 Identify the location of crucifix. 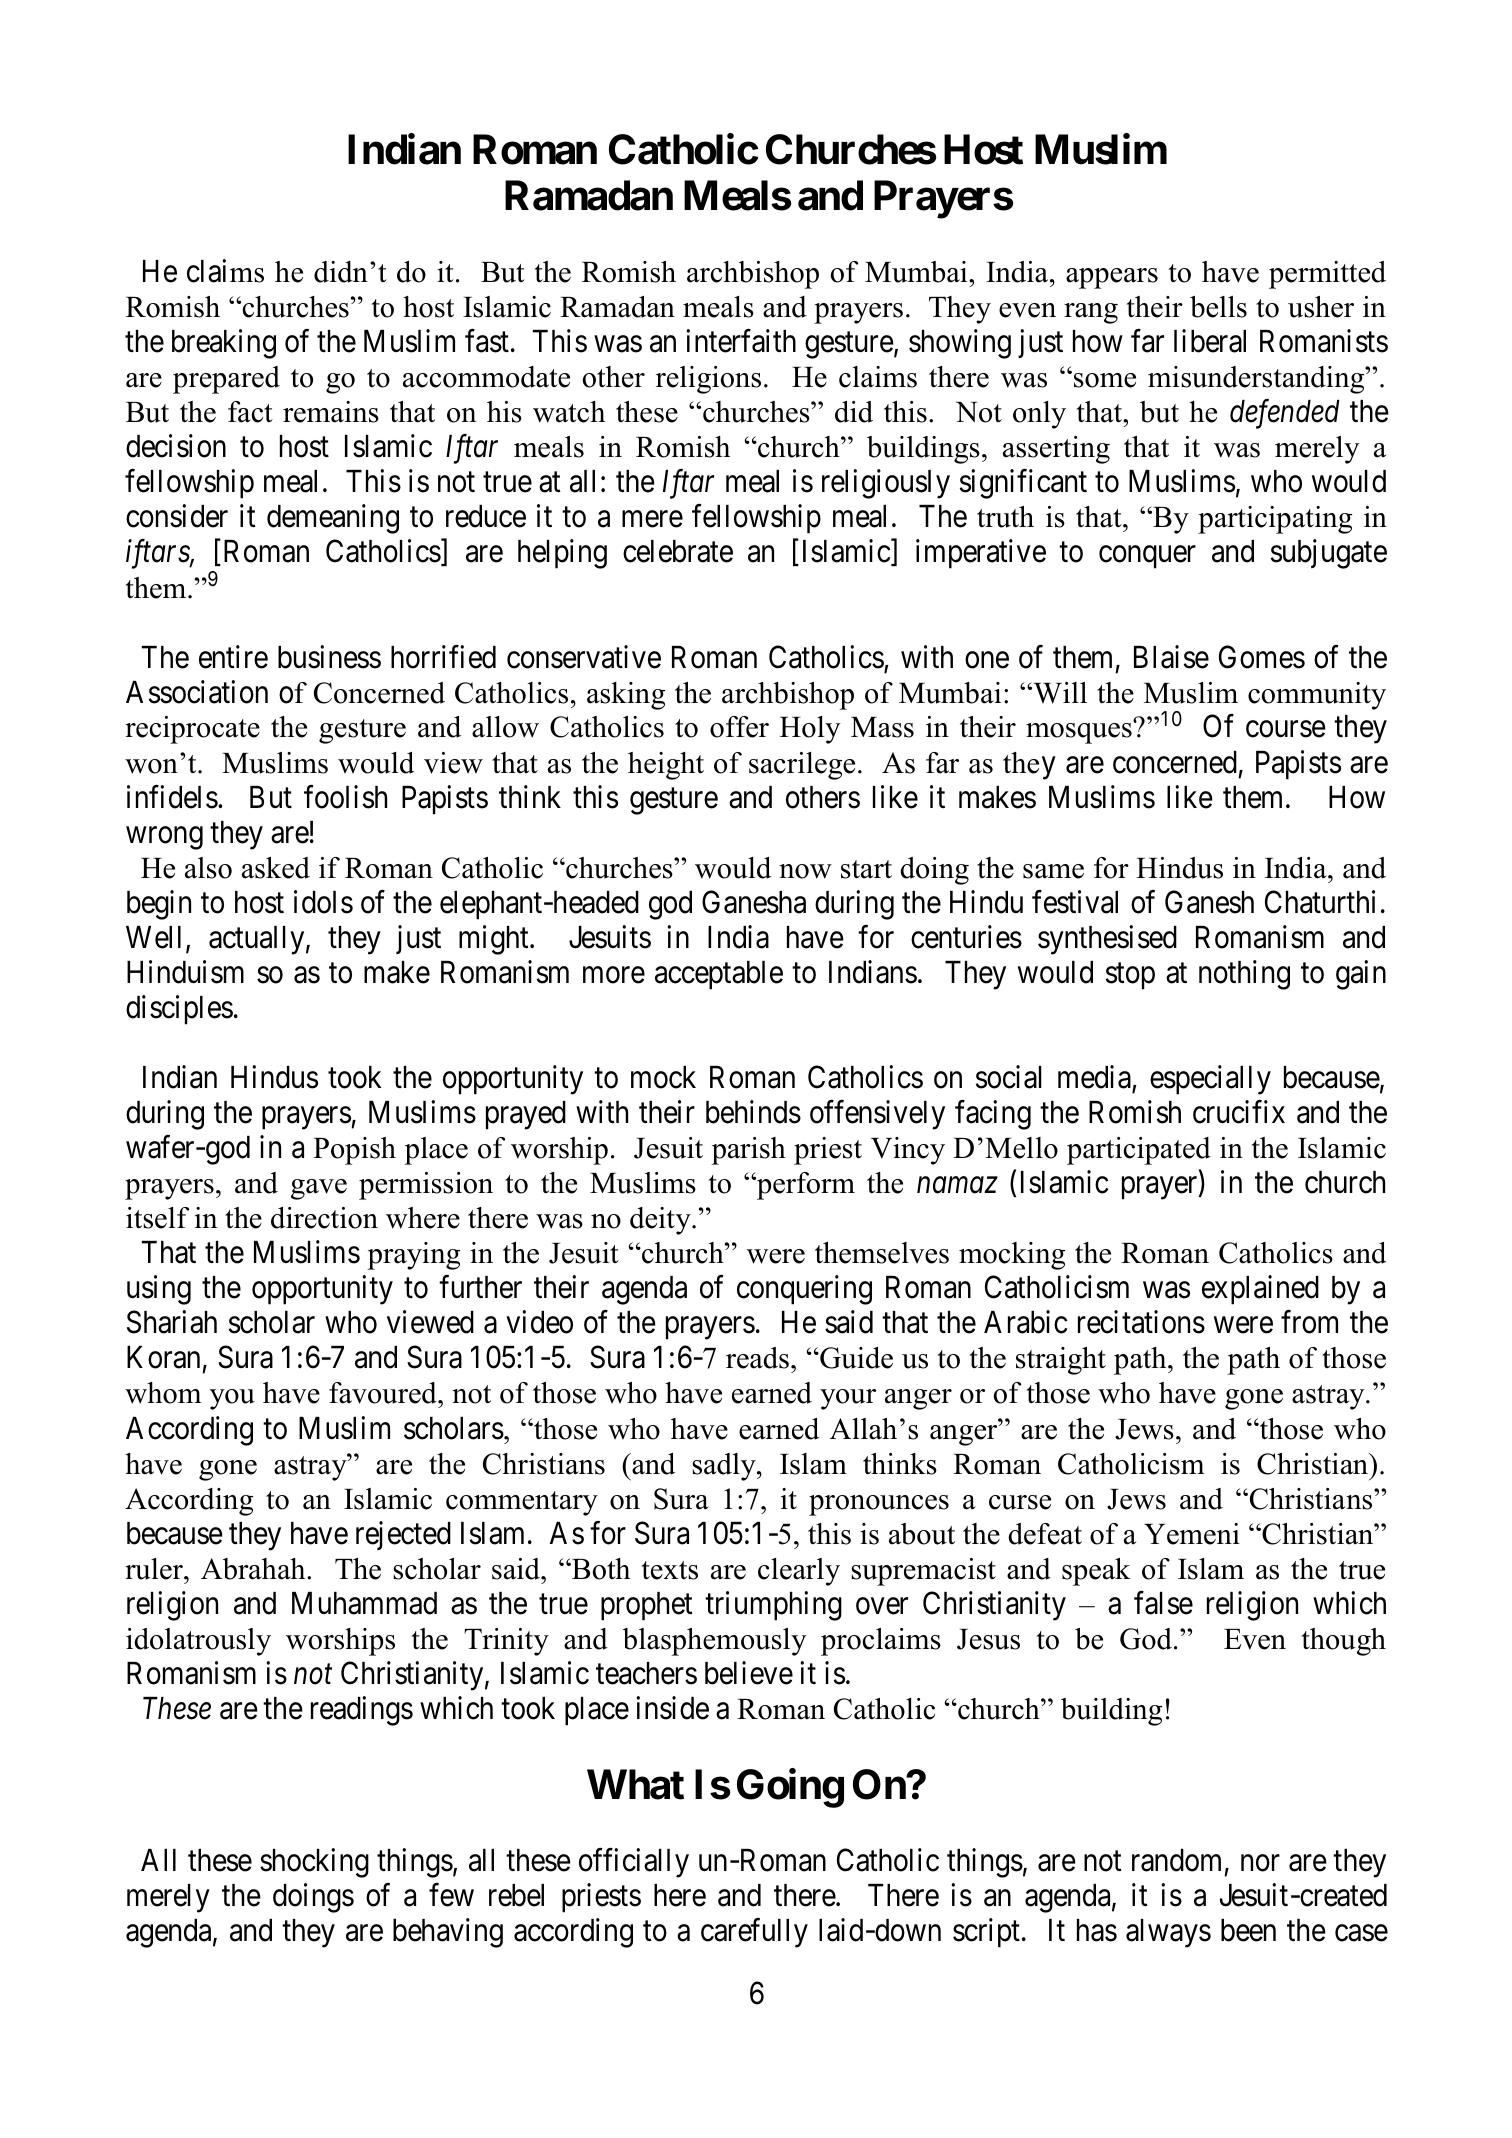
(1239, 1112).
